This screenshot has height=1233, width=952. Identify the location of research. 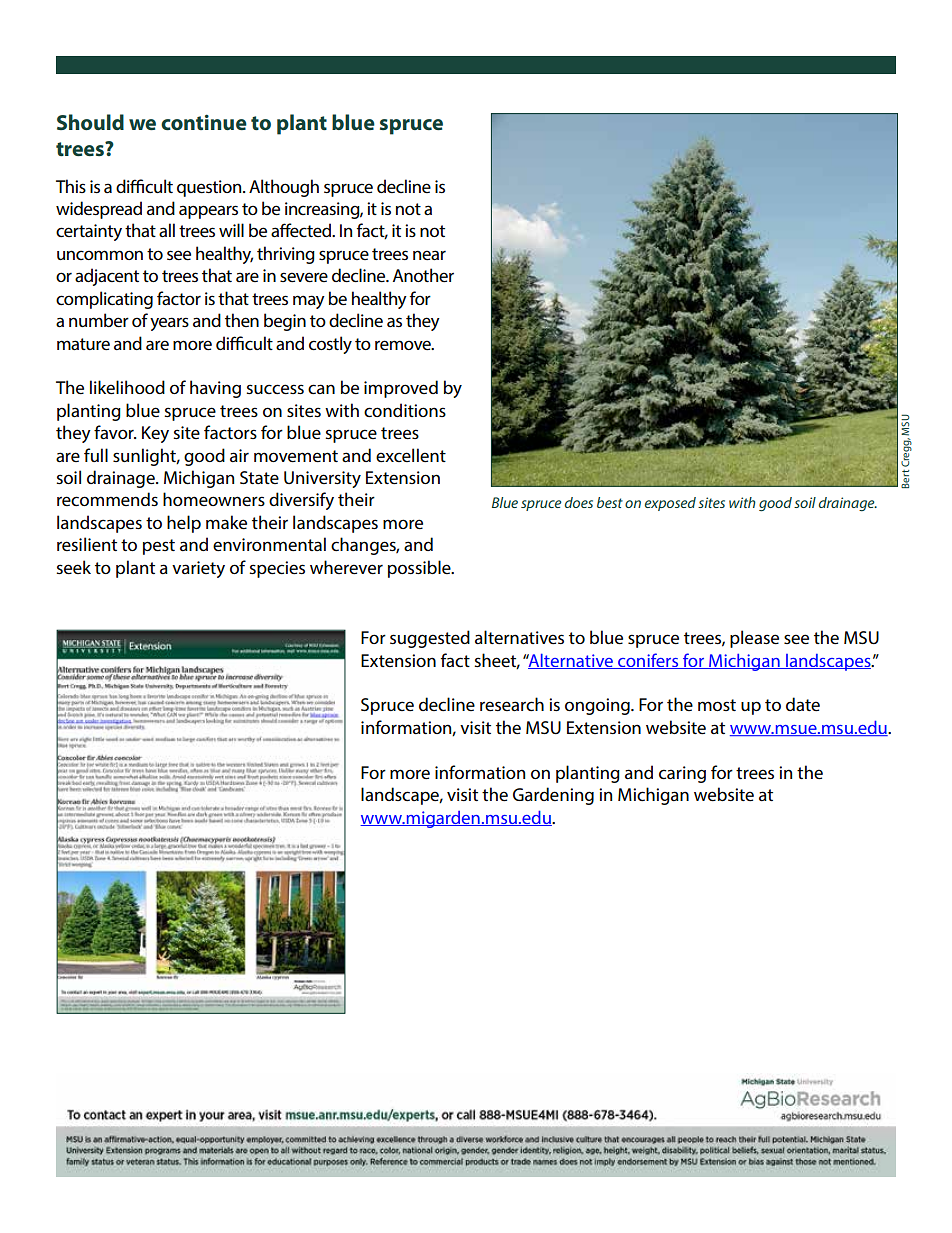
(512, 704).
